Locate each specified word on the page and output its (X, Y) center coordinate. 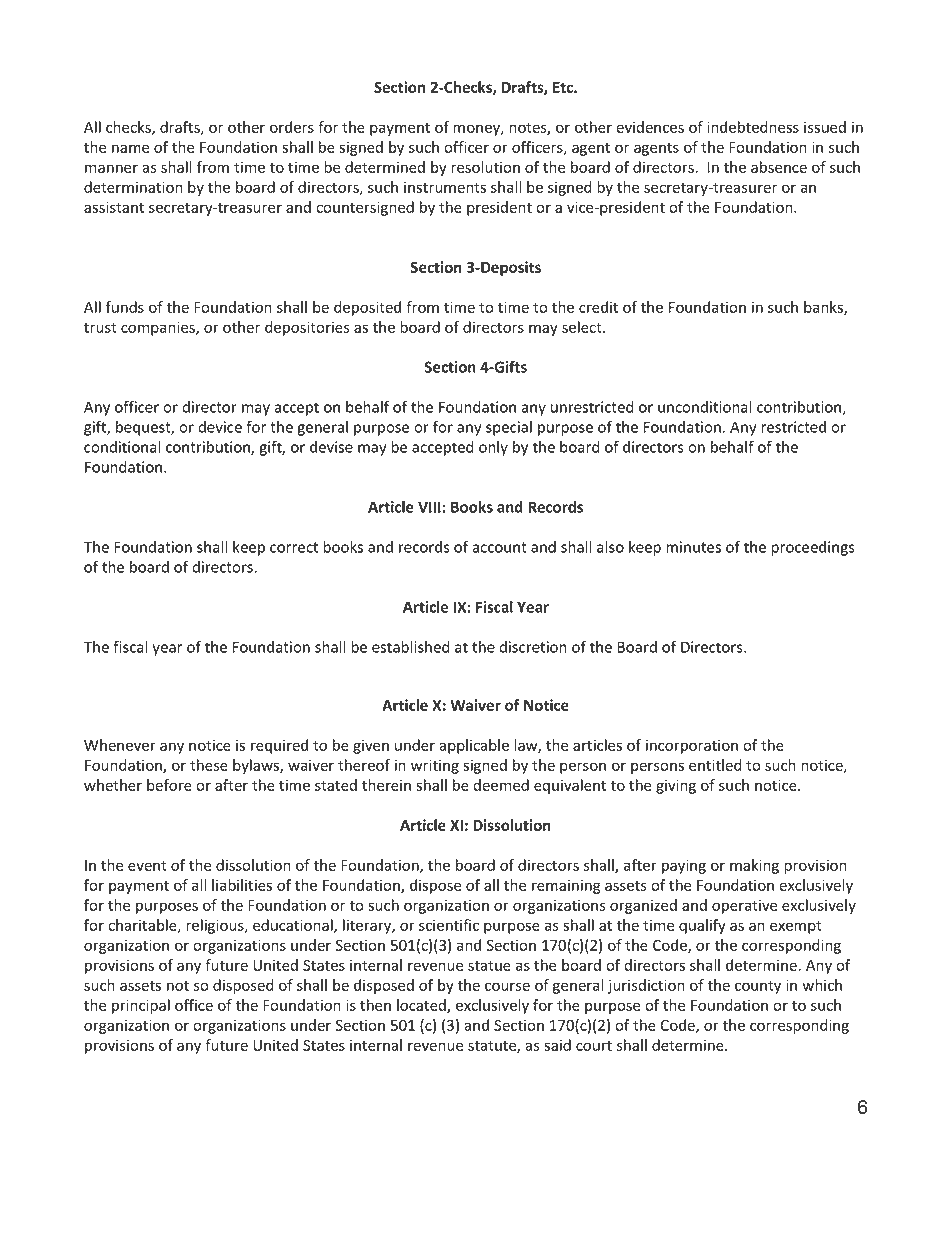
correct (294, 547)
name (130, 148)
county (758, 987)
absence (779, 167)
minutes (693, 547)
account (499, 547)
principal (141, 1006)
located (422, 1006)
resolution (485, 167)
